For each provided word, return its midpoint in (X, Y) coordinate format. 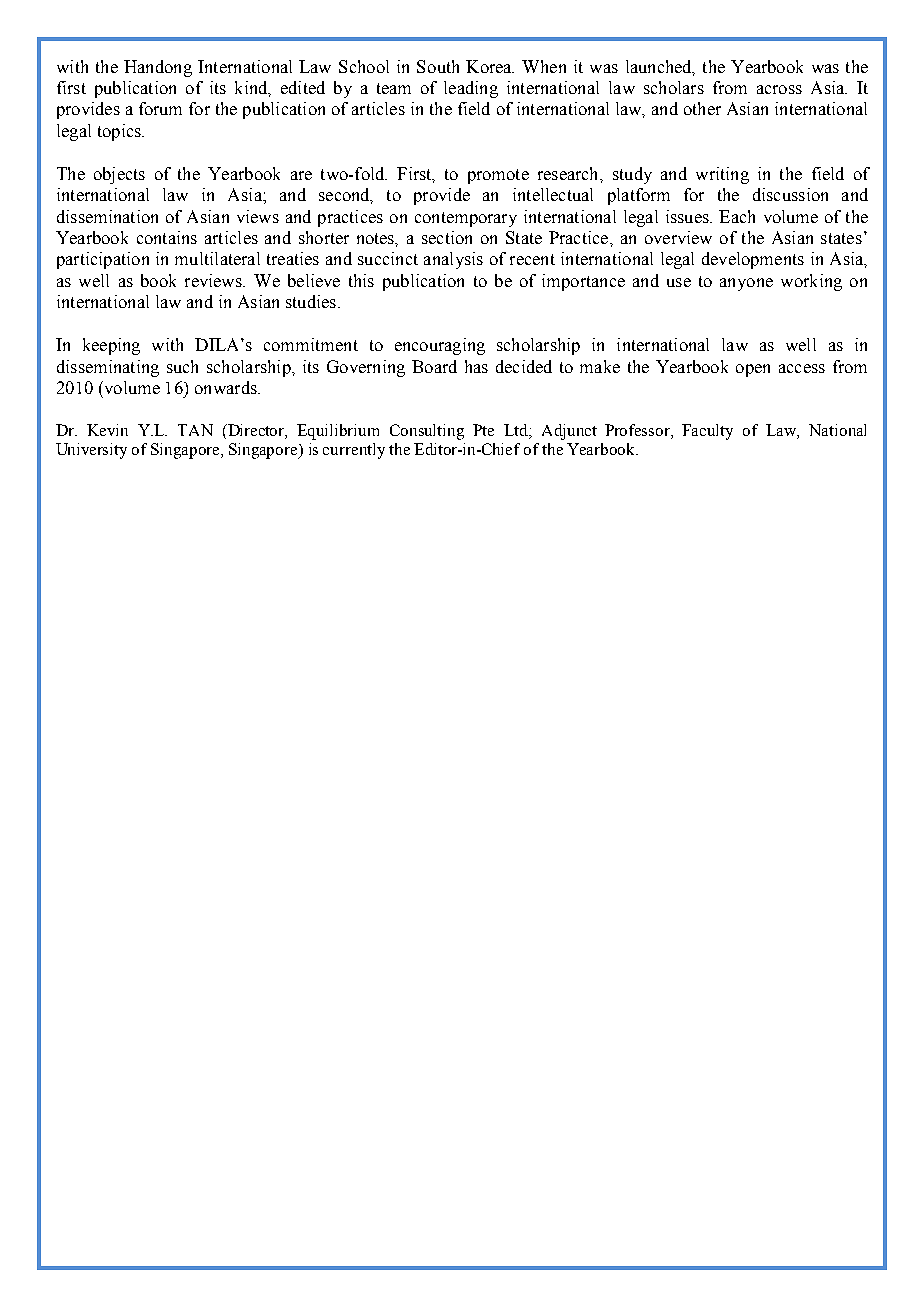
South (438, 66)
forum (160, 108)
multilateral (217, 258)
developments (753, 260)
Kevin (107, 430)
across (779, 89)
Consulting (427, 432)
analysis (453, 260)
